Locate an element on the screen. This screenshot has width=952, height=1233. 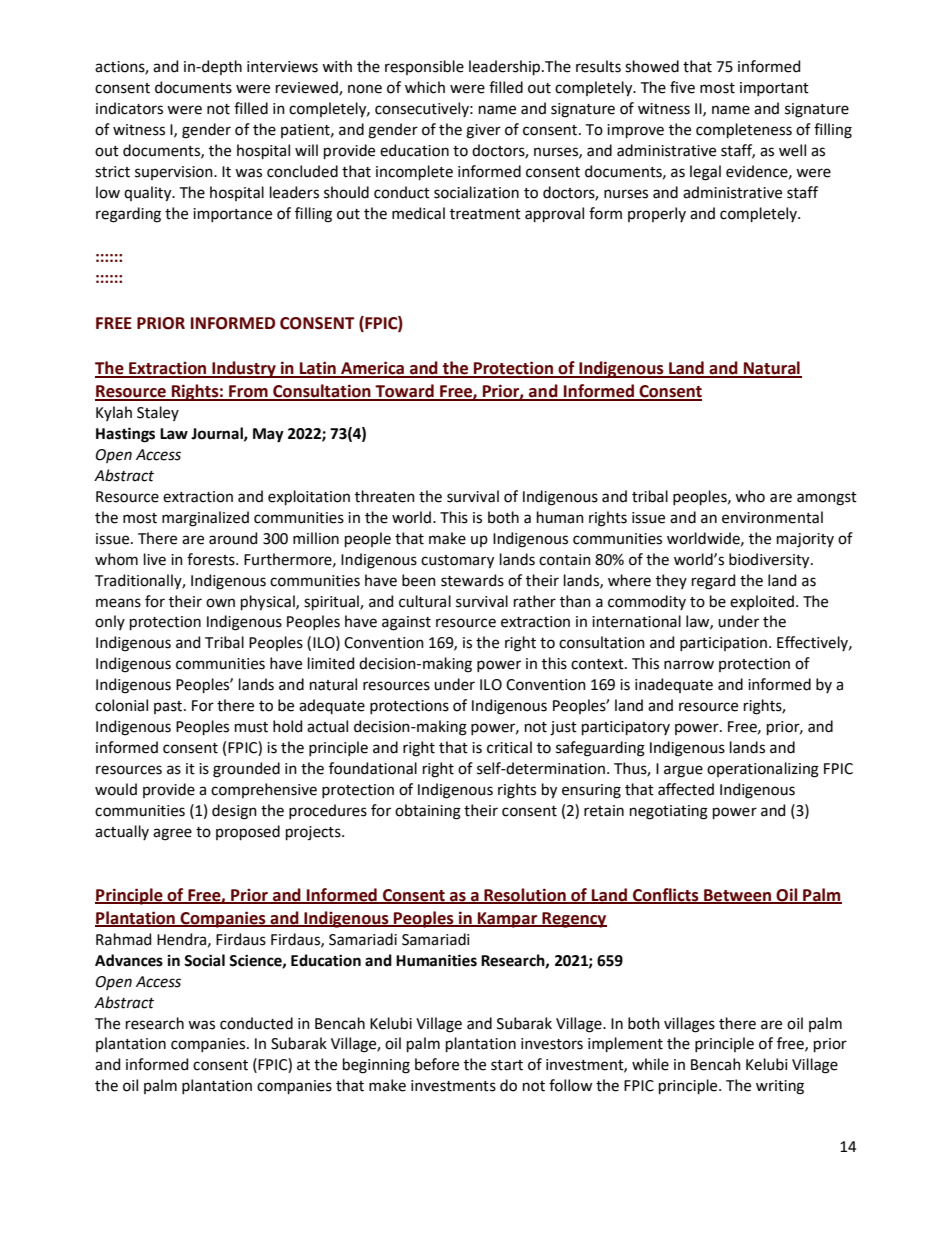
past is located at coordinates (169, 707).
